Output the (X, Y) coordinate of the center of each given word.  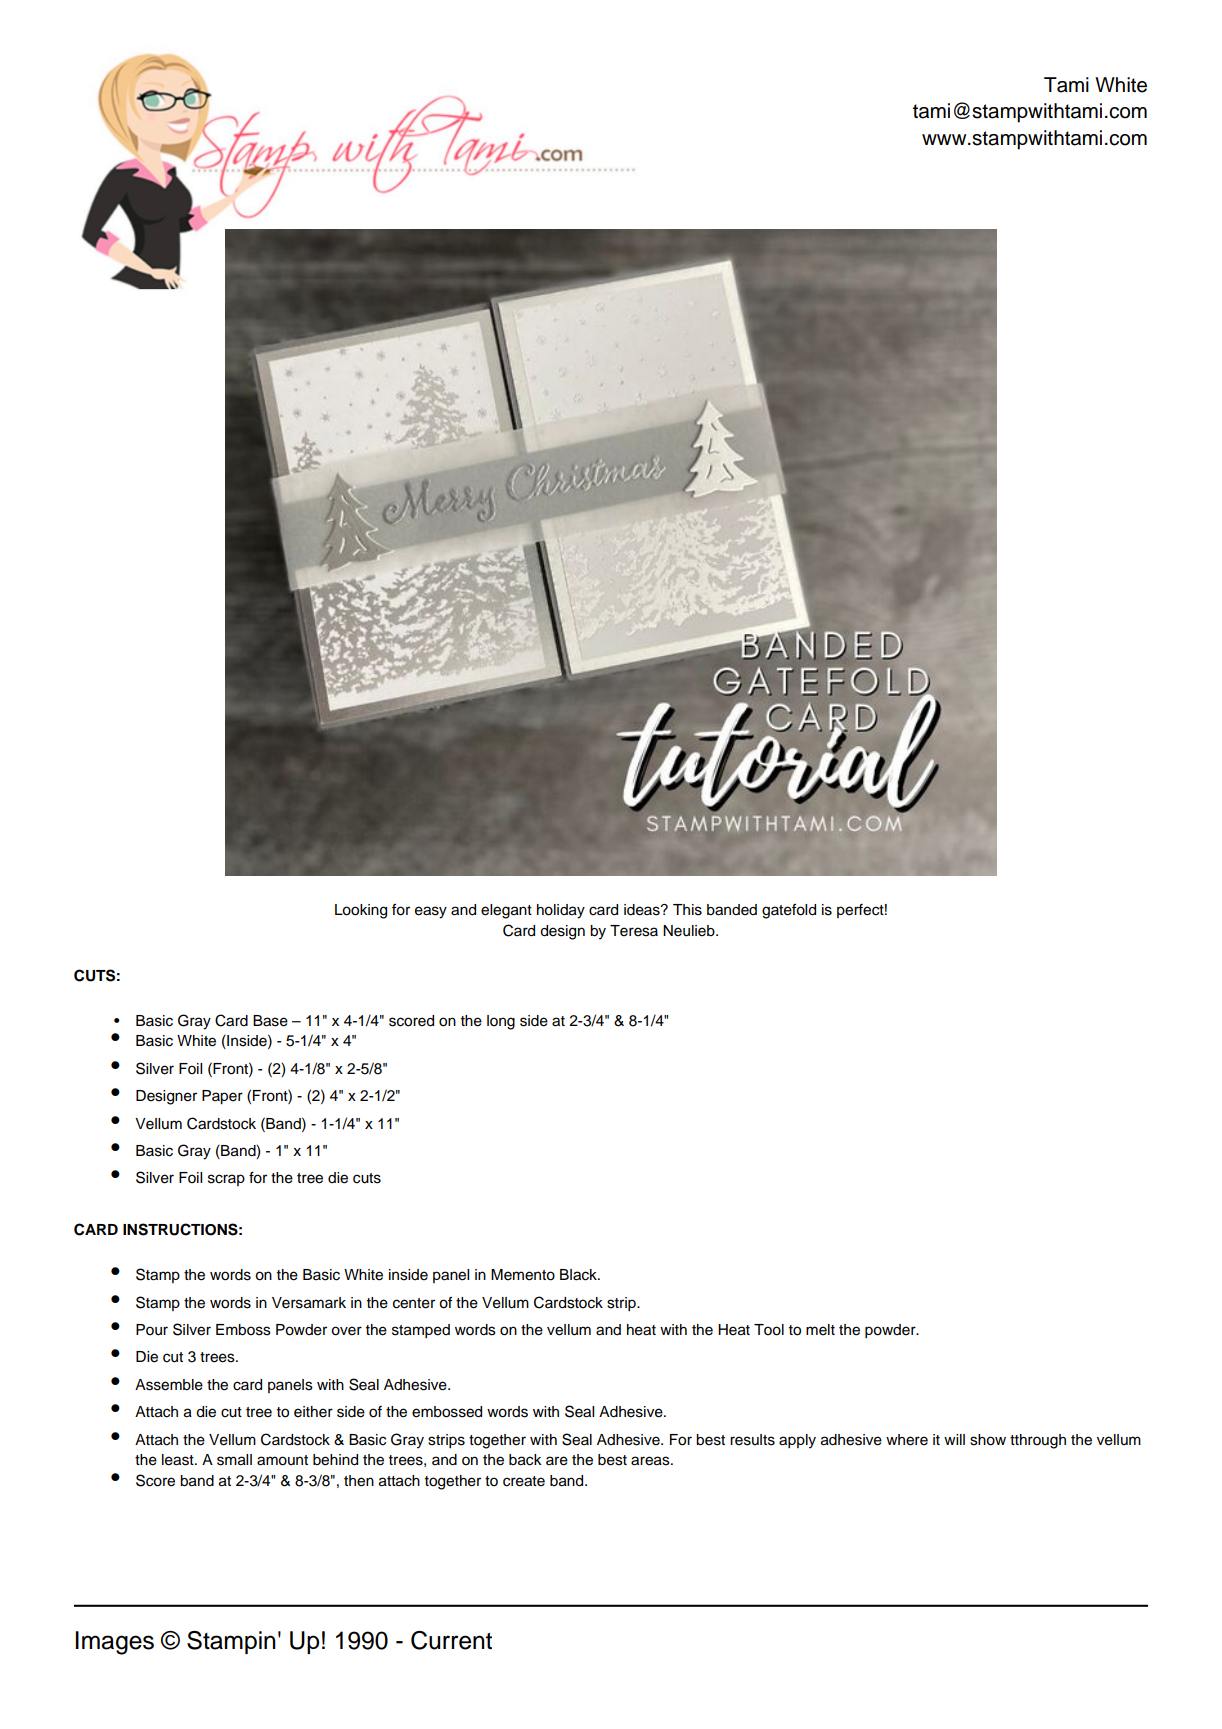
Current (451, 1640)
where (907, 1440)
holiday (561, 911)
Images (114, 1643)
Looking (361, 911)
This (687, 910)
